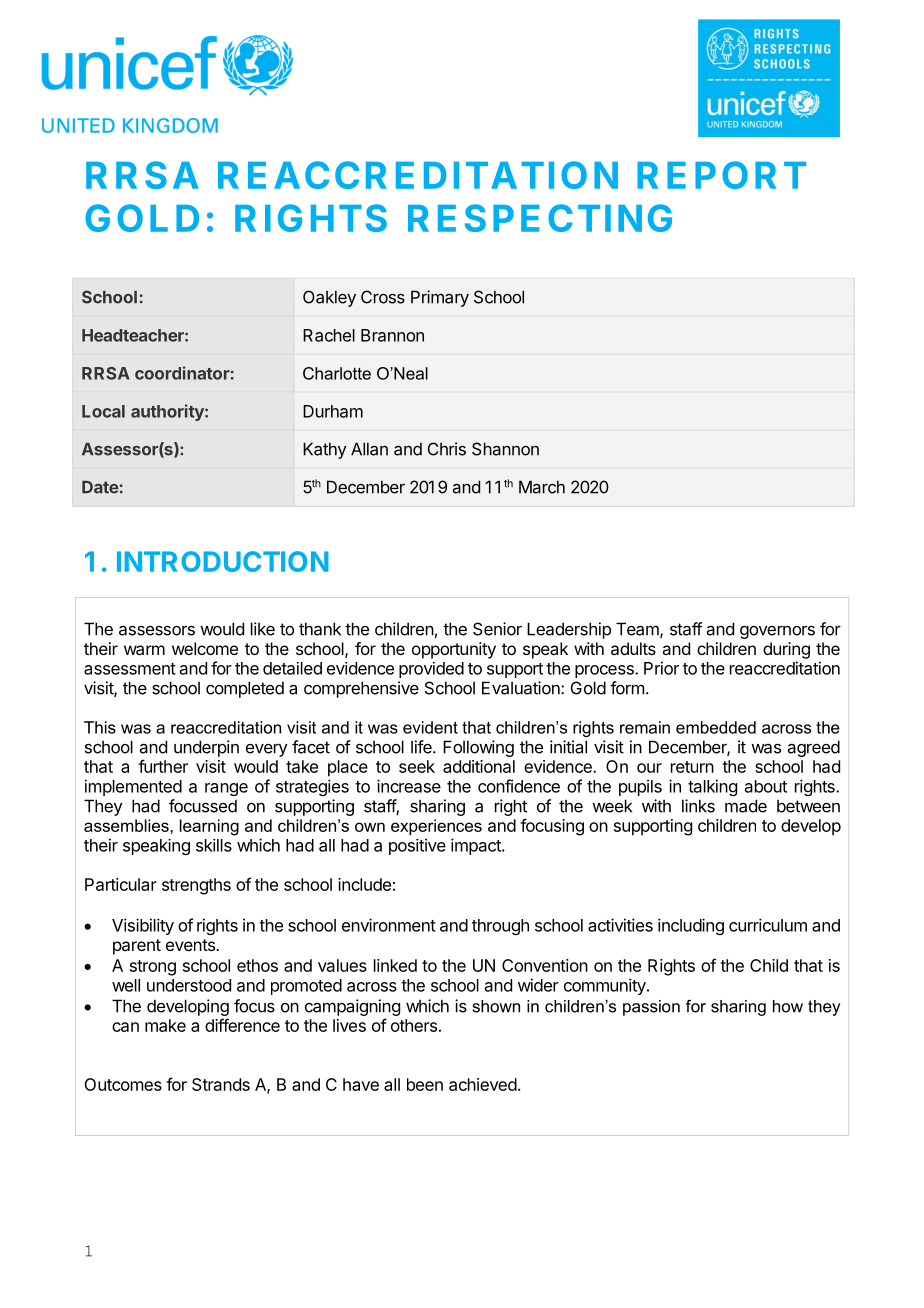 The image size is (924, 1308). Describe the element at coordinates (716, 727) in the document. I see `embedded` at that location.
